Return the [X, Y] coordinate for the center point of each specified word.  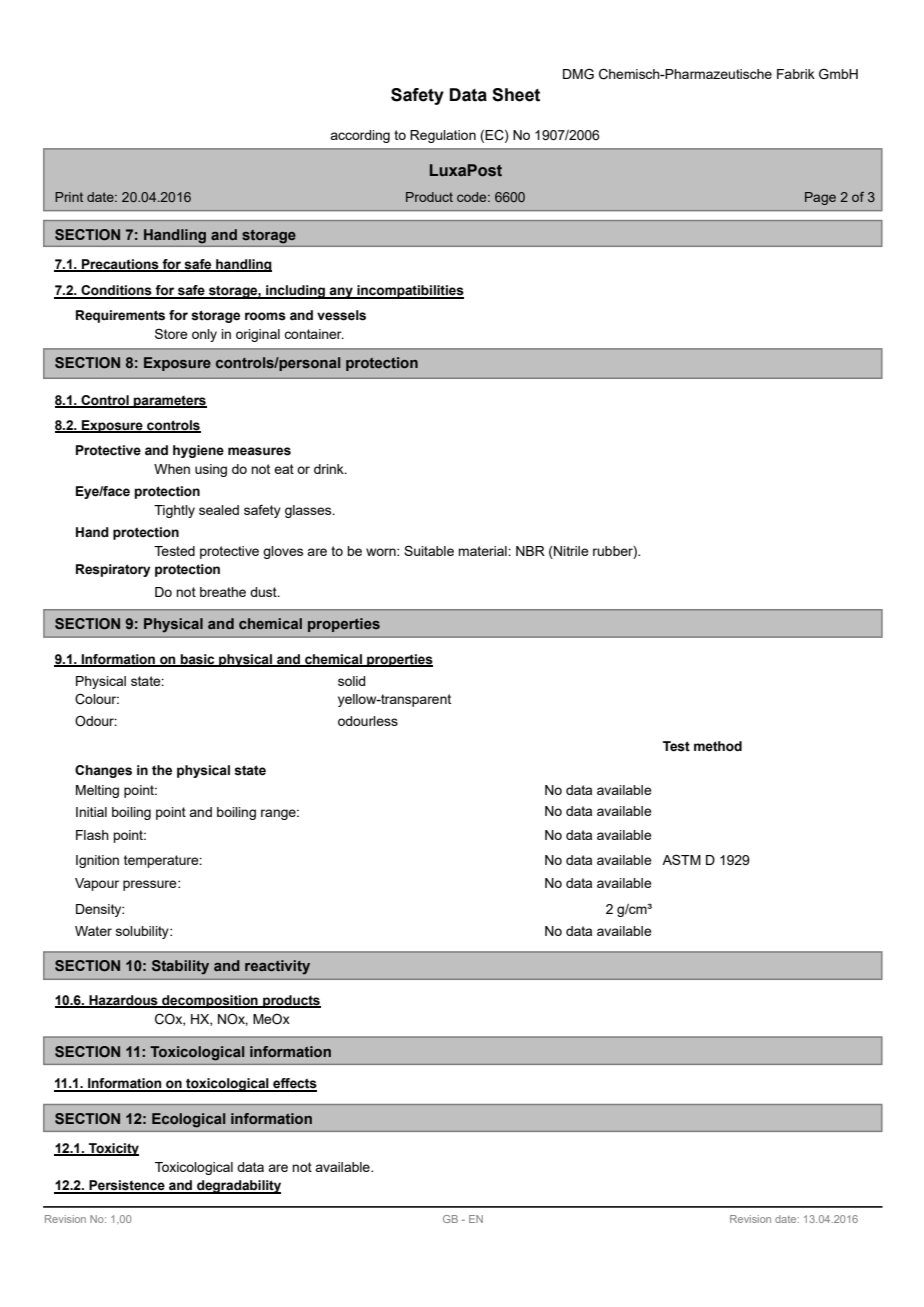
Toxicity [113, 1149]
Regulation [443, 136]
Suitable [429, 550]
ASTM [681, 859]
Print [69, 197]
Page [820, 198]
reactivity [277, 967]
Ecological [188, 1120]
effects [294, 1084]
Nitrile [570, 551]
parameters [169, 402]
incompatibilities [409, 292]
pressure [151, 885]
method [718, 746]
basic [198, 660]
